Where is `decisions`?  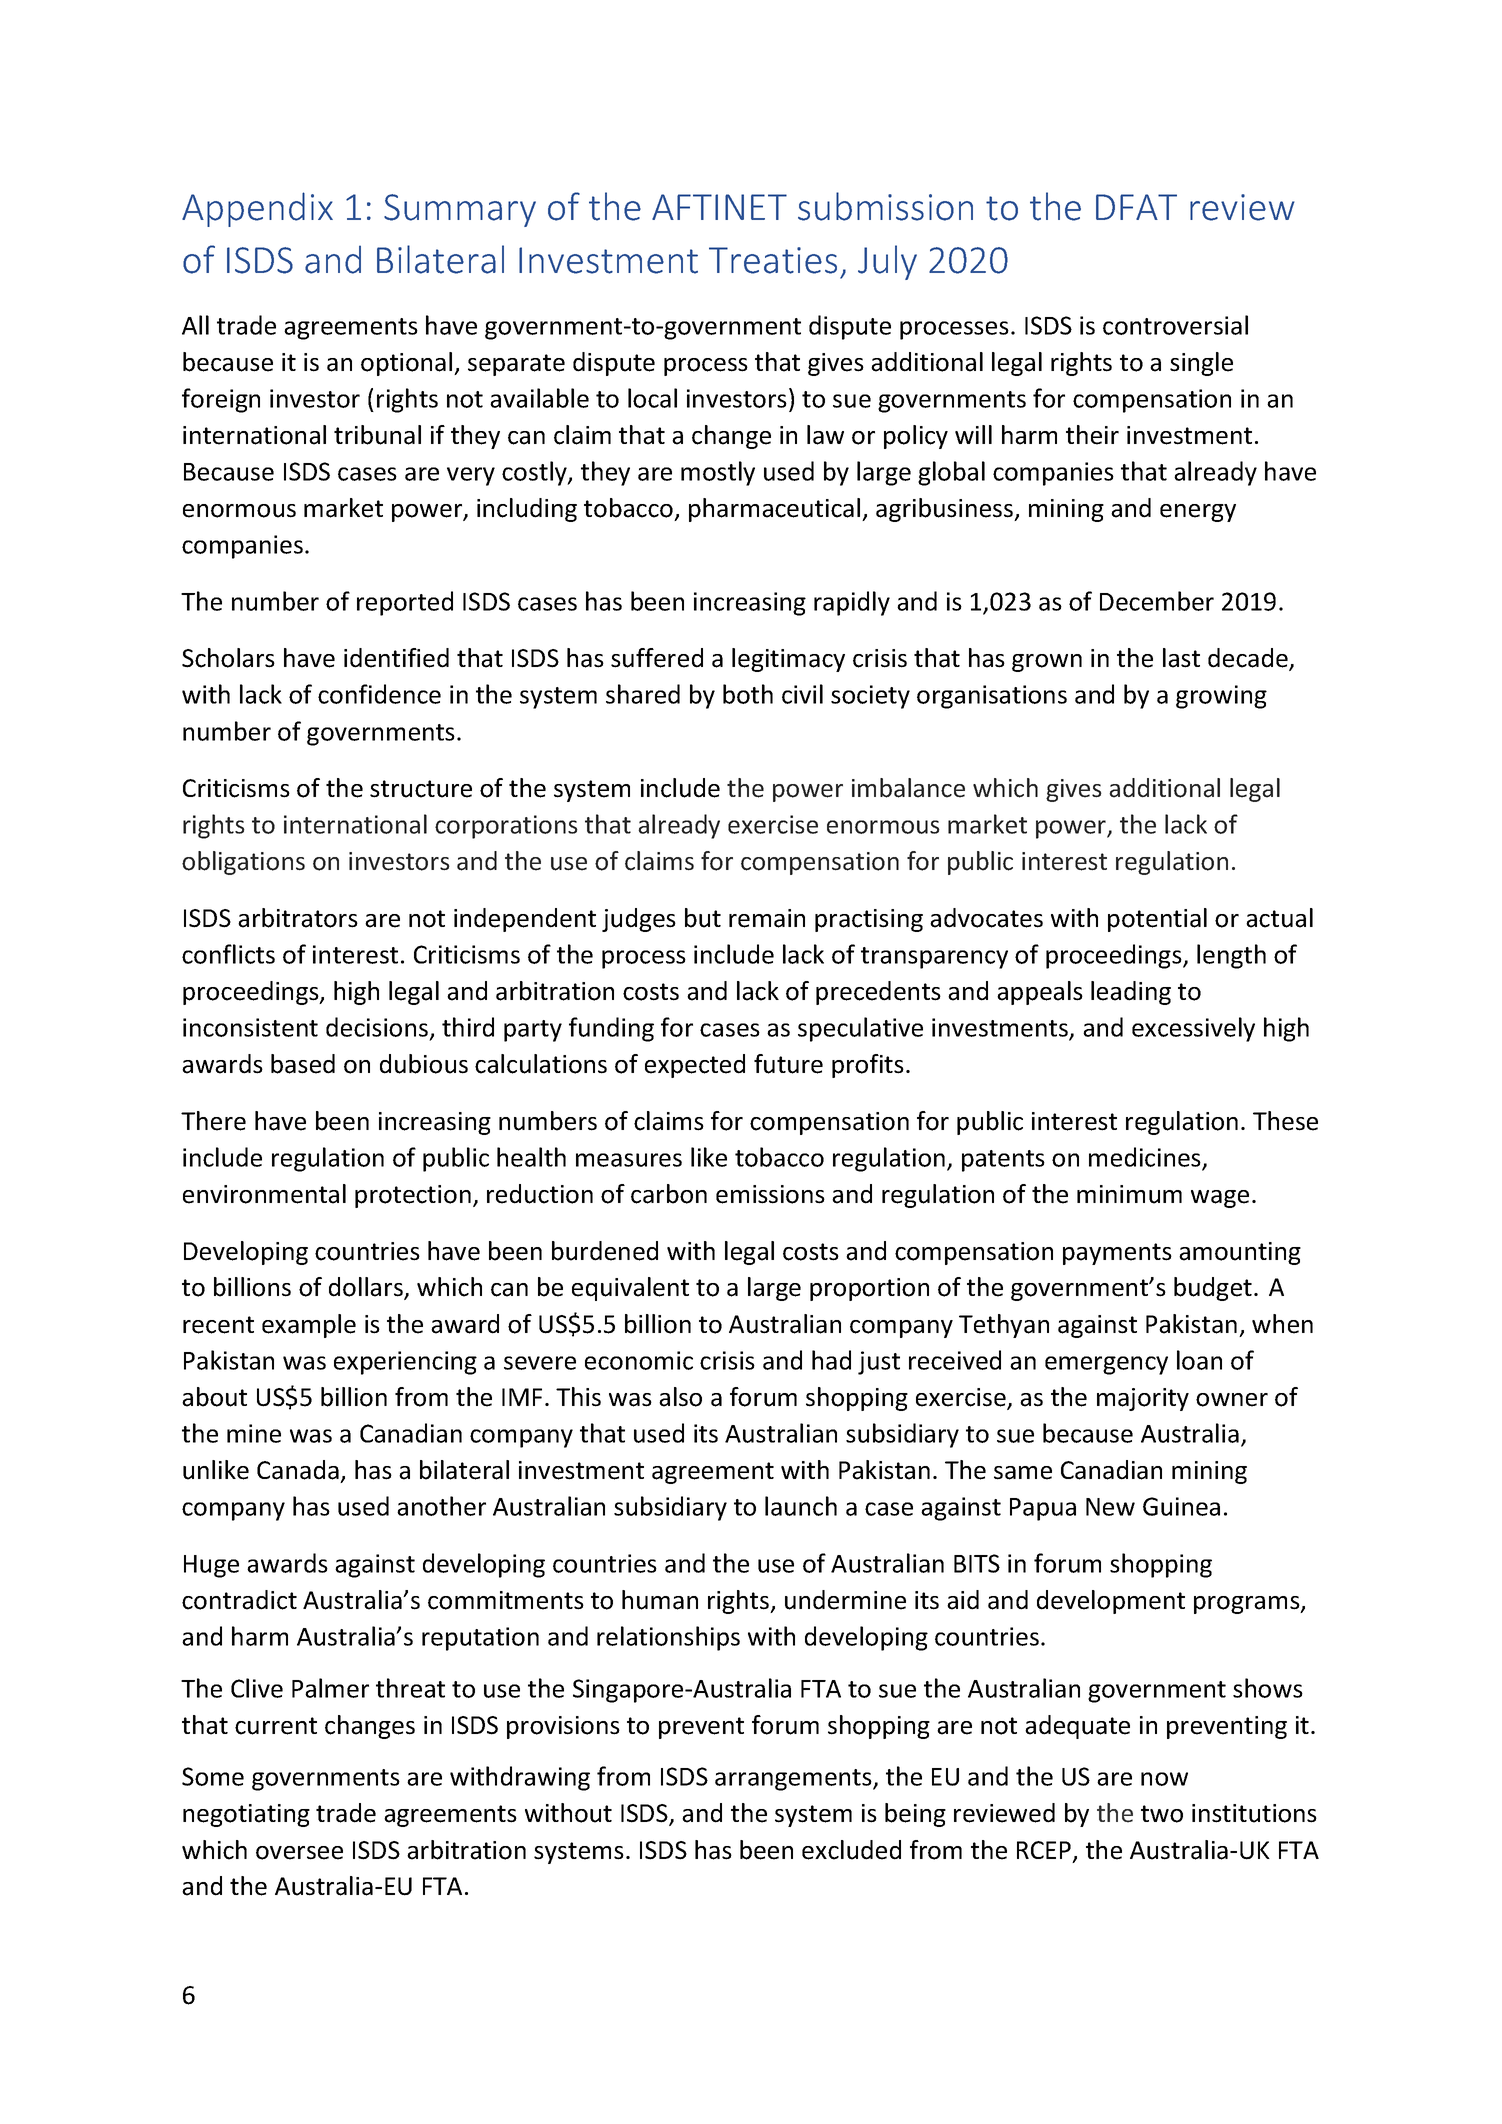
decisions is located at coordinates (377, 1027).
